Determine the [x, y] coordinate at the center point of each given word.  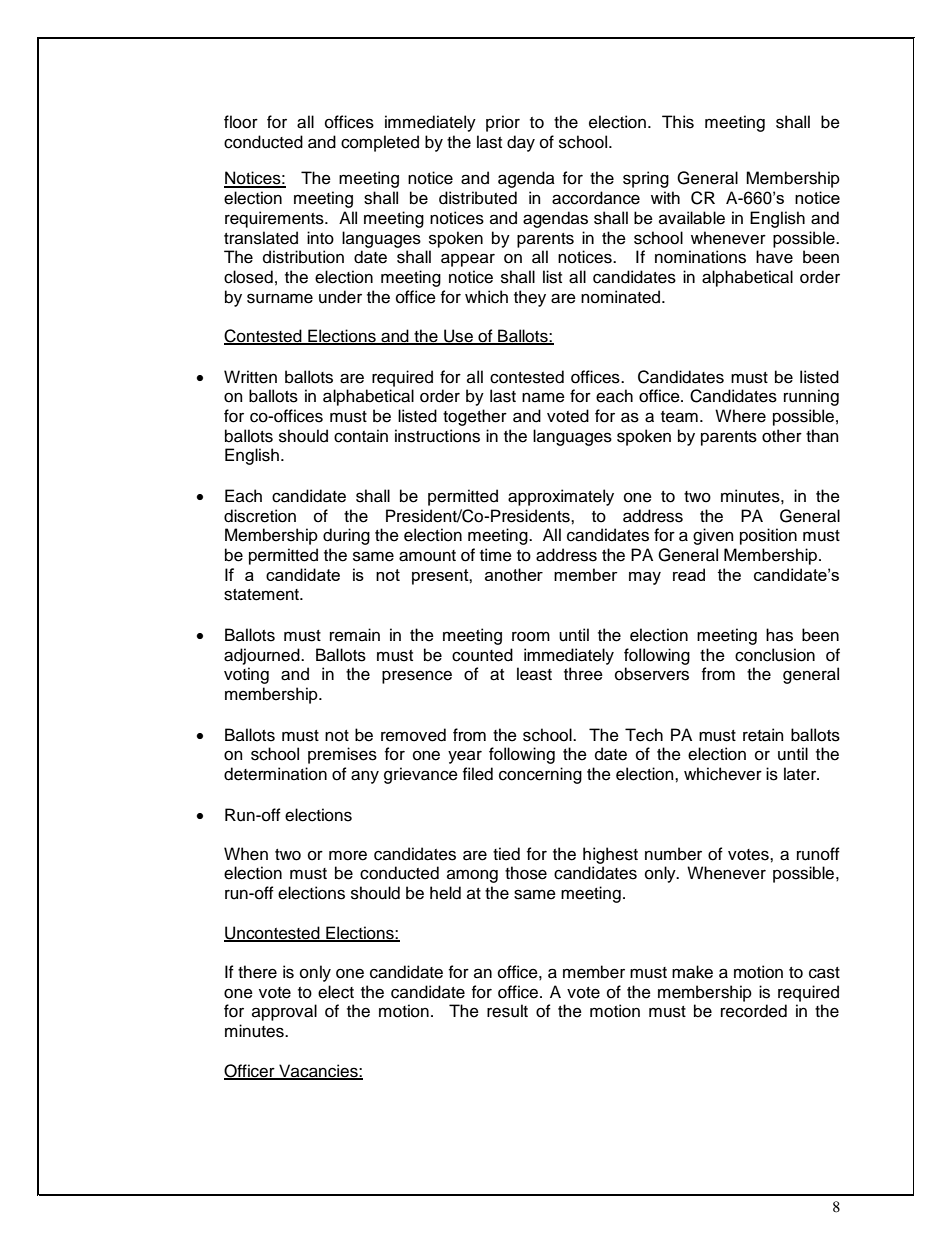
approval [284, 1012]
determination [275, 774]
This [678, 122]
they [530, 298]
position [768, 536]
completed [380, 143]
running [811, 397]
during [346, 536]
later [801, 774]
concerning [540, 775]
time [496, 555]
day [521, 143]
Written [250, 377]
